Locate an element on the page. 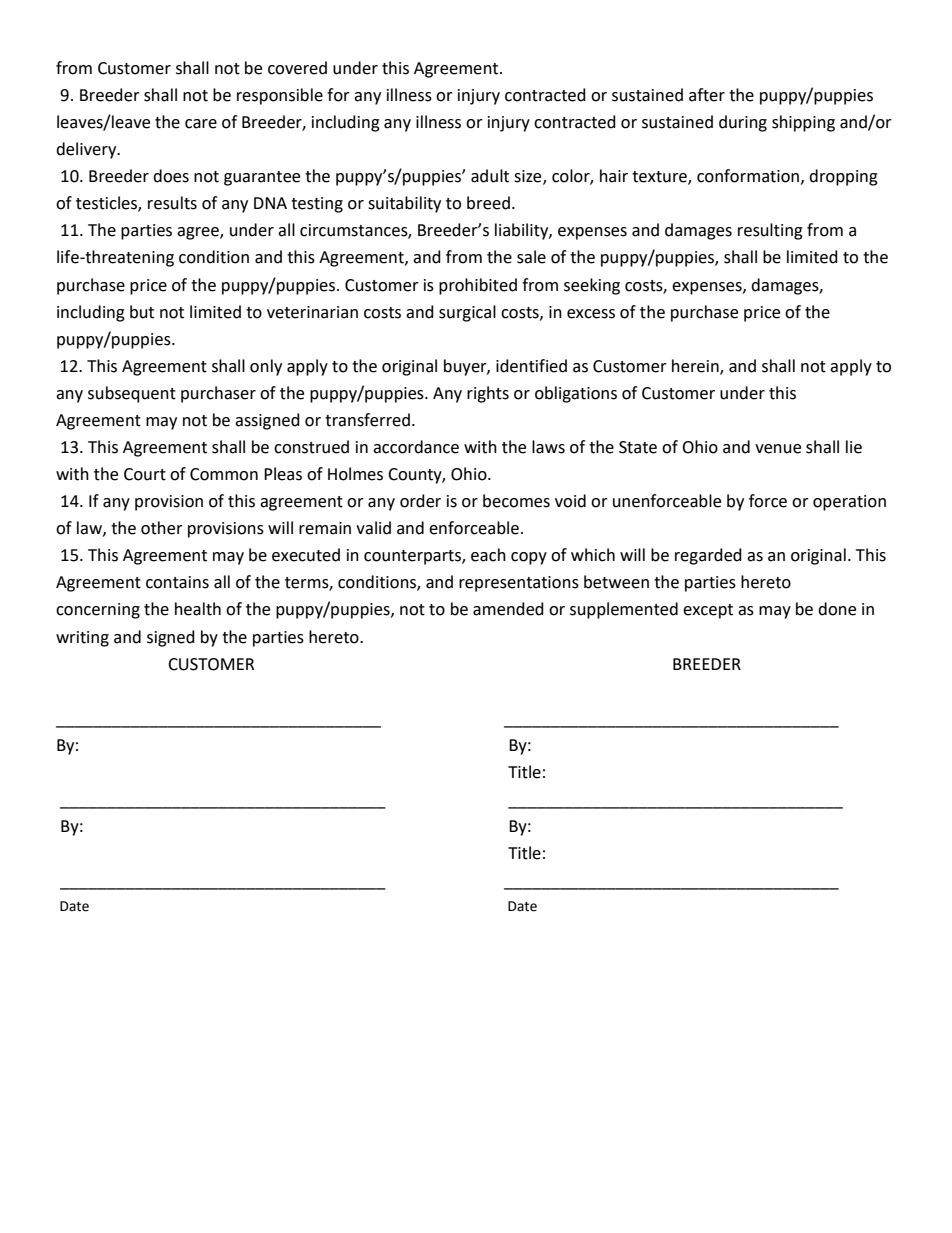  Court is located at coordinates (145, 474).
